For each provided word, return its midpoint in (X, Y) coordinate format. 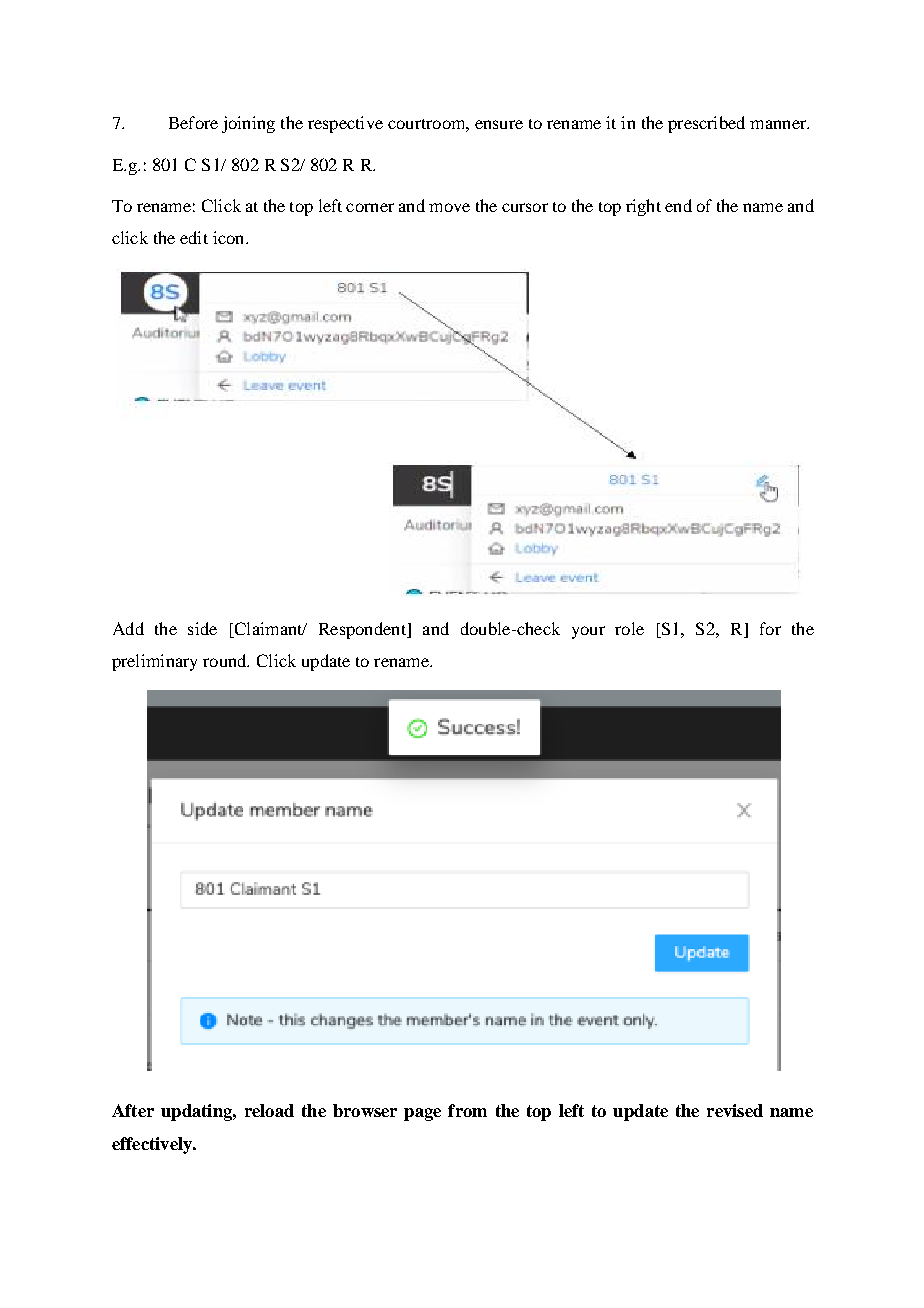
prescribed (706, 124)
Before (193, 122)
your (588, 632)
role (629, 628)
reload (269, 1110)
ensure (499, 124)
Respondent (363, 630)
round (226, 660)
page (422, 1114)
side (202, 628)
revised (735, 1110)
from (467, 1110)
